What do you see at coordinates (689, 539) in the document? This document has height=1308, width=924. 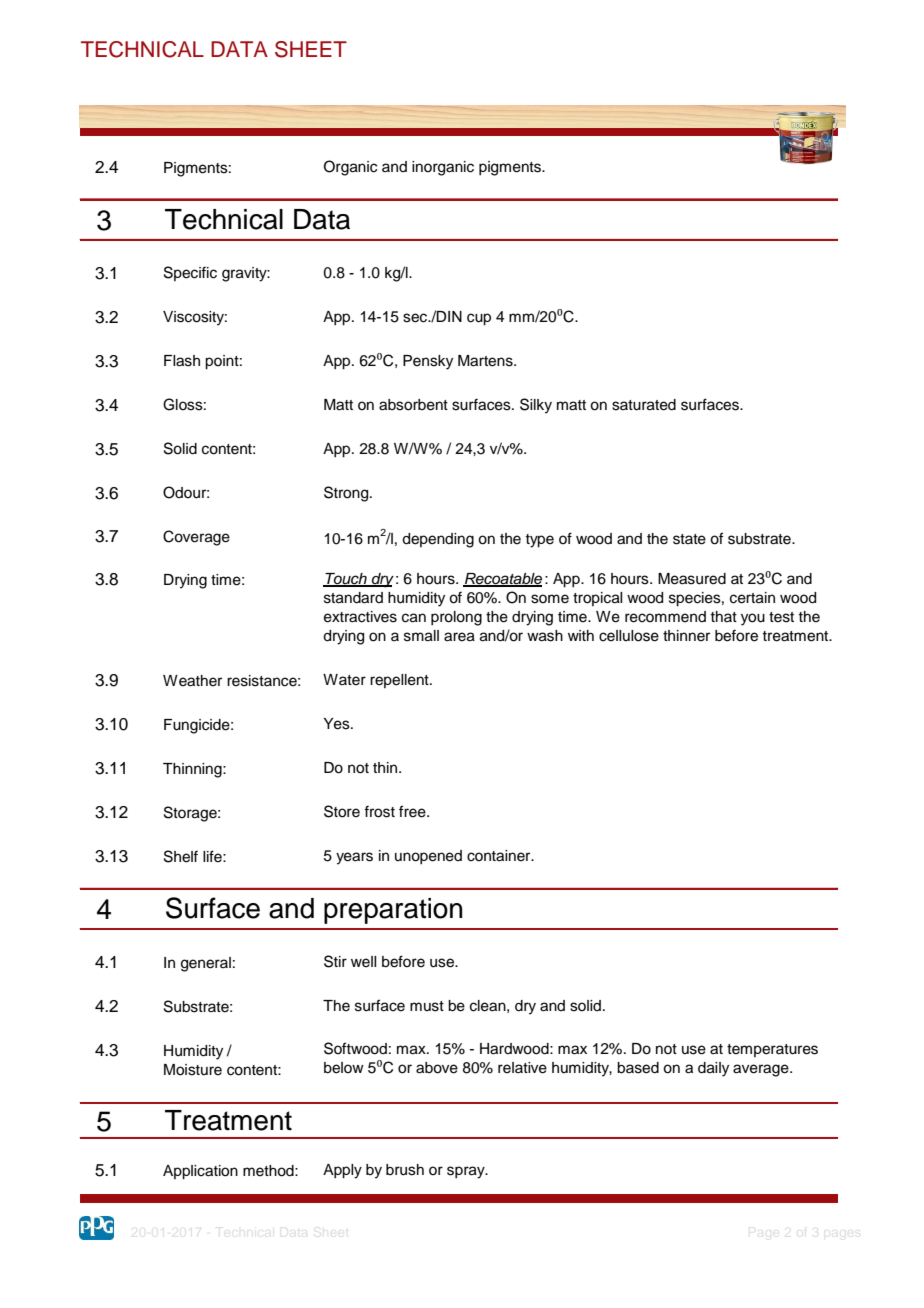 I see `state` at bounding box center [689, 539].
